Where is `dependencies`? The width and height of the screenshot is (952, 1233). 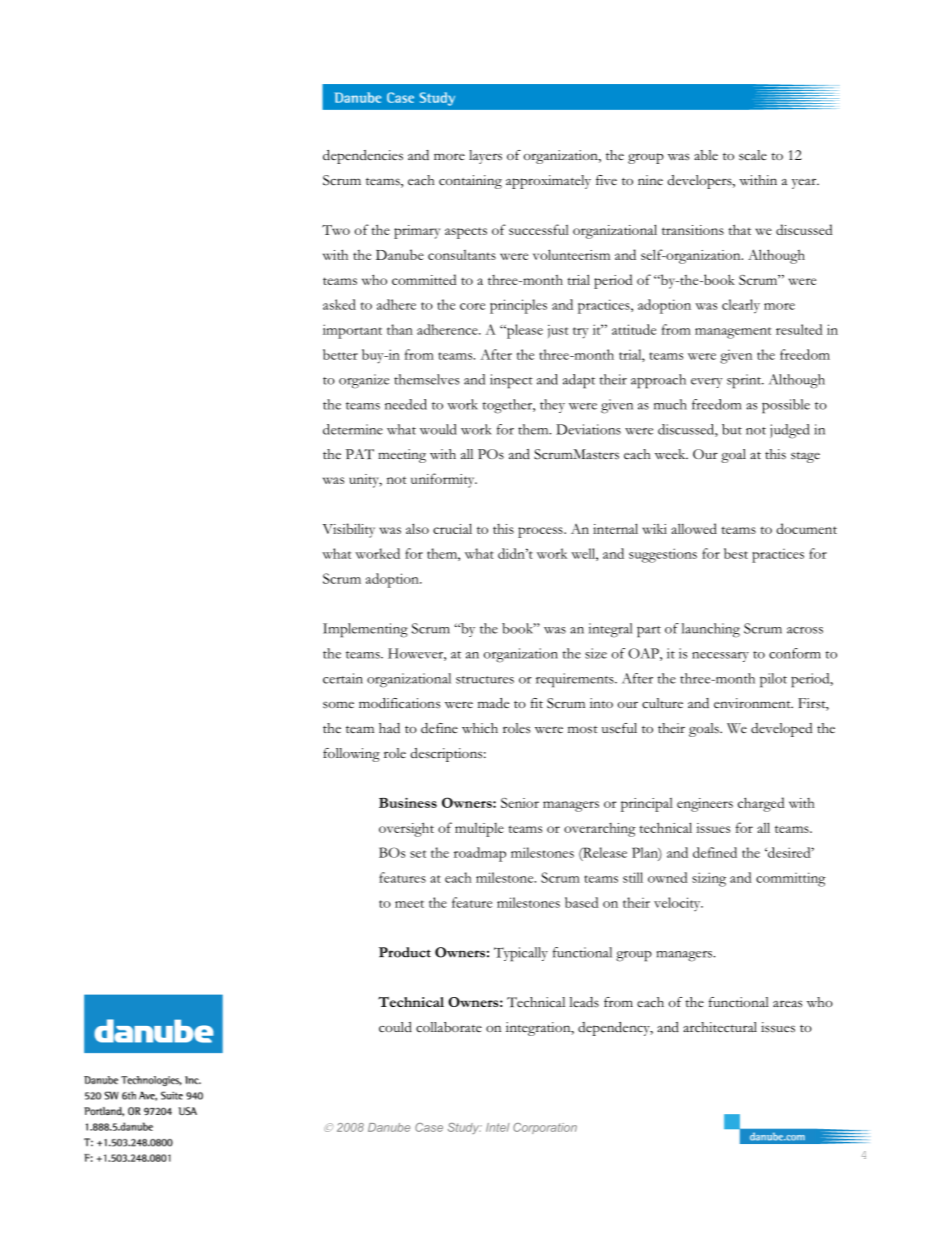 dependencies is located at coordinates (363, 157).
